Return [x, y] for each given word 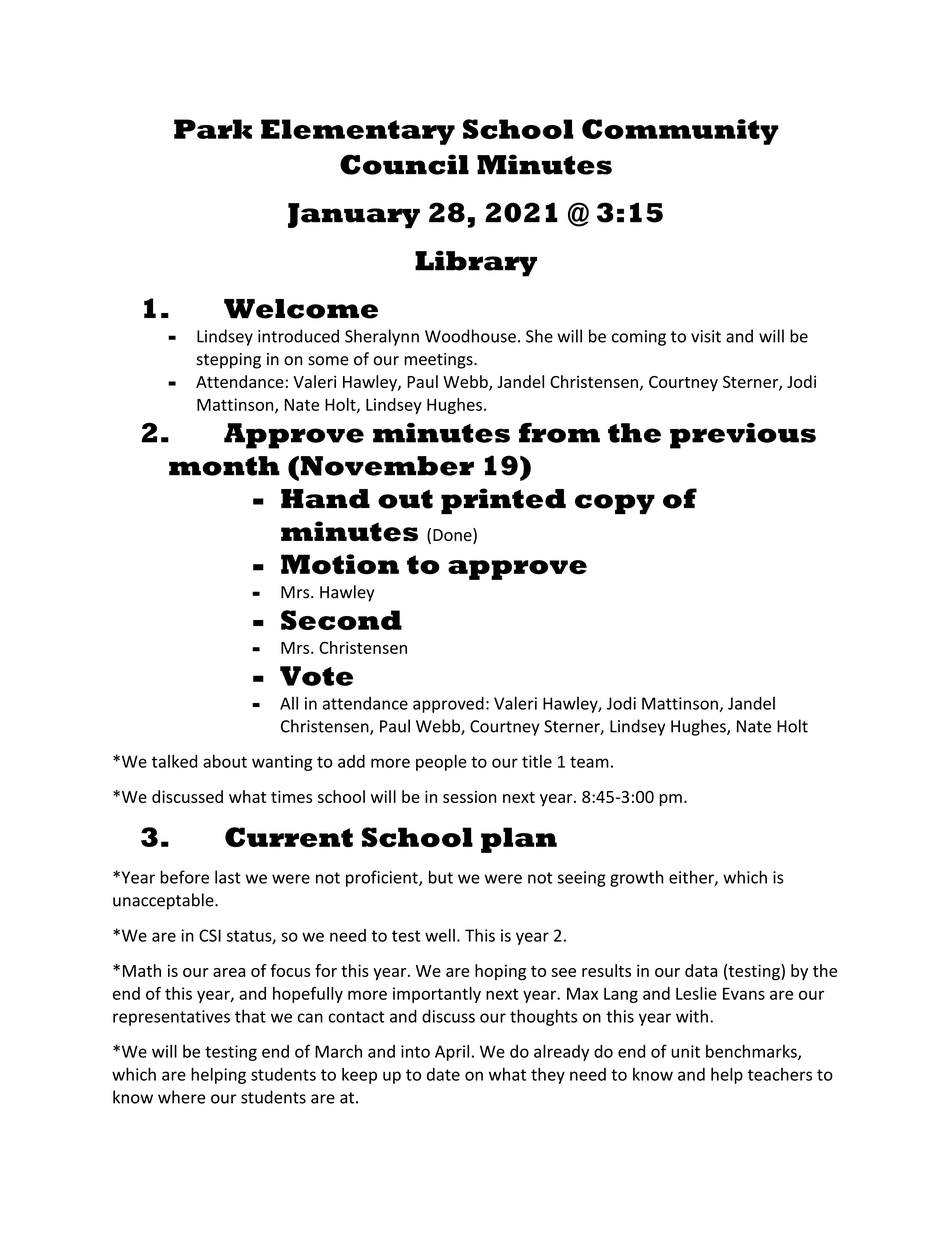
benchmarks [752, 1052]
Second [341, 620]
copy [615, 504]
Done [453, 536]
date [443, 1074]
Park [213, 129]
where [181, 1097]
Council [404, 164]
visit [706, 336]
